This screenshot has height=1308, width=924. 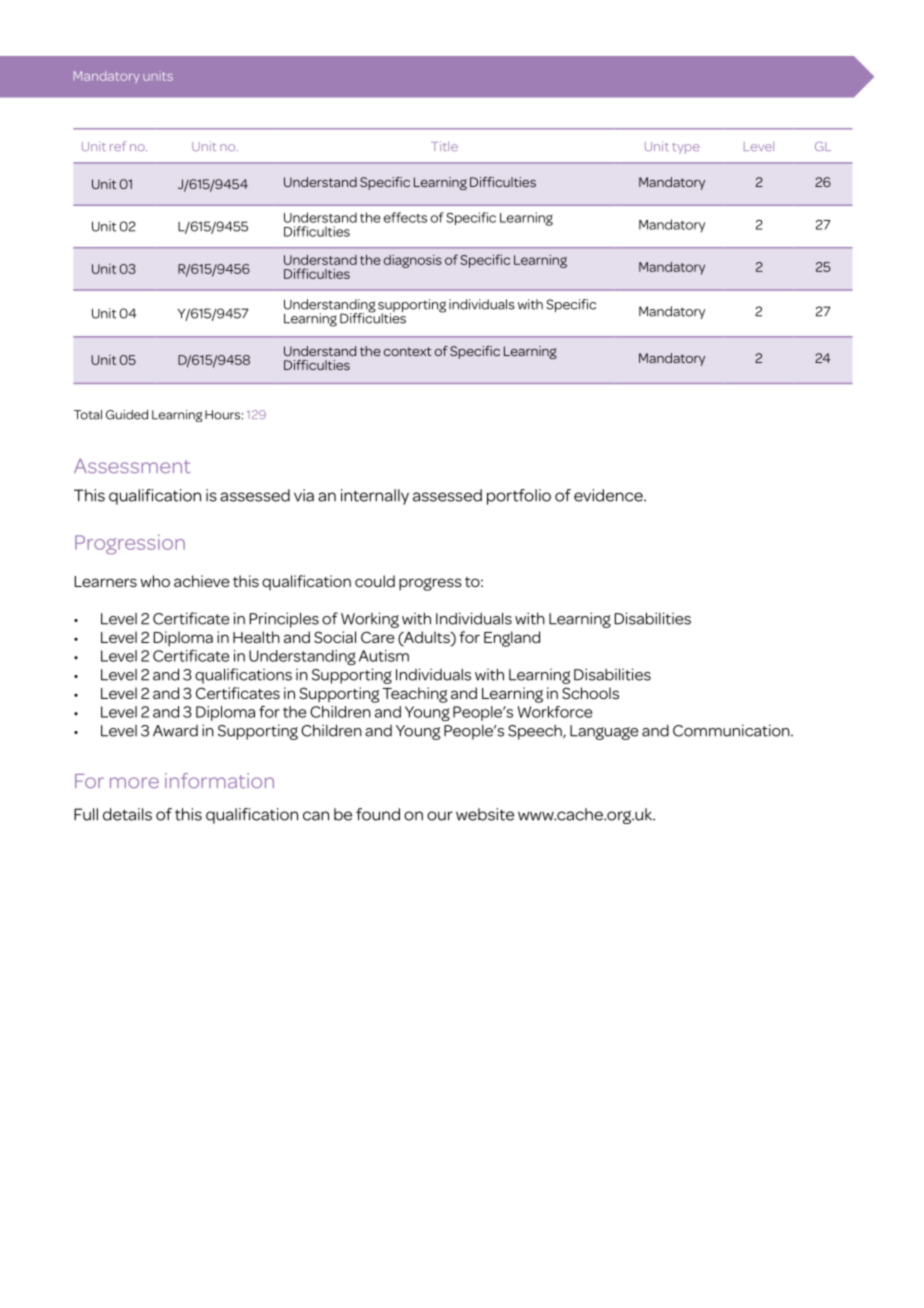 What do you see at coordinates (609, 495) in the screenshot?
I see `evidence` at bounding box center [609, 495].
